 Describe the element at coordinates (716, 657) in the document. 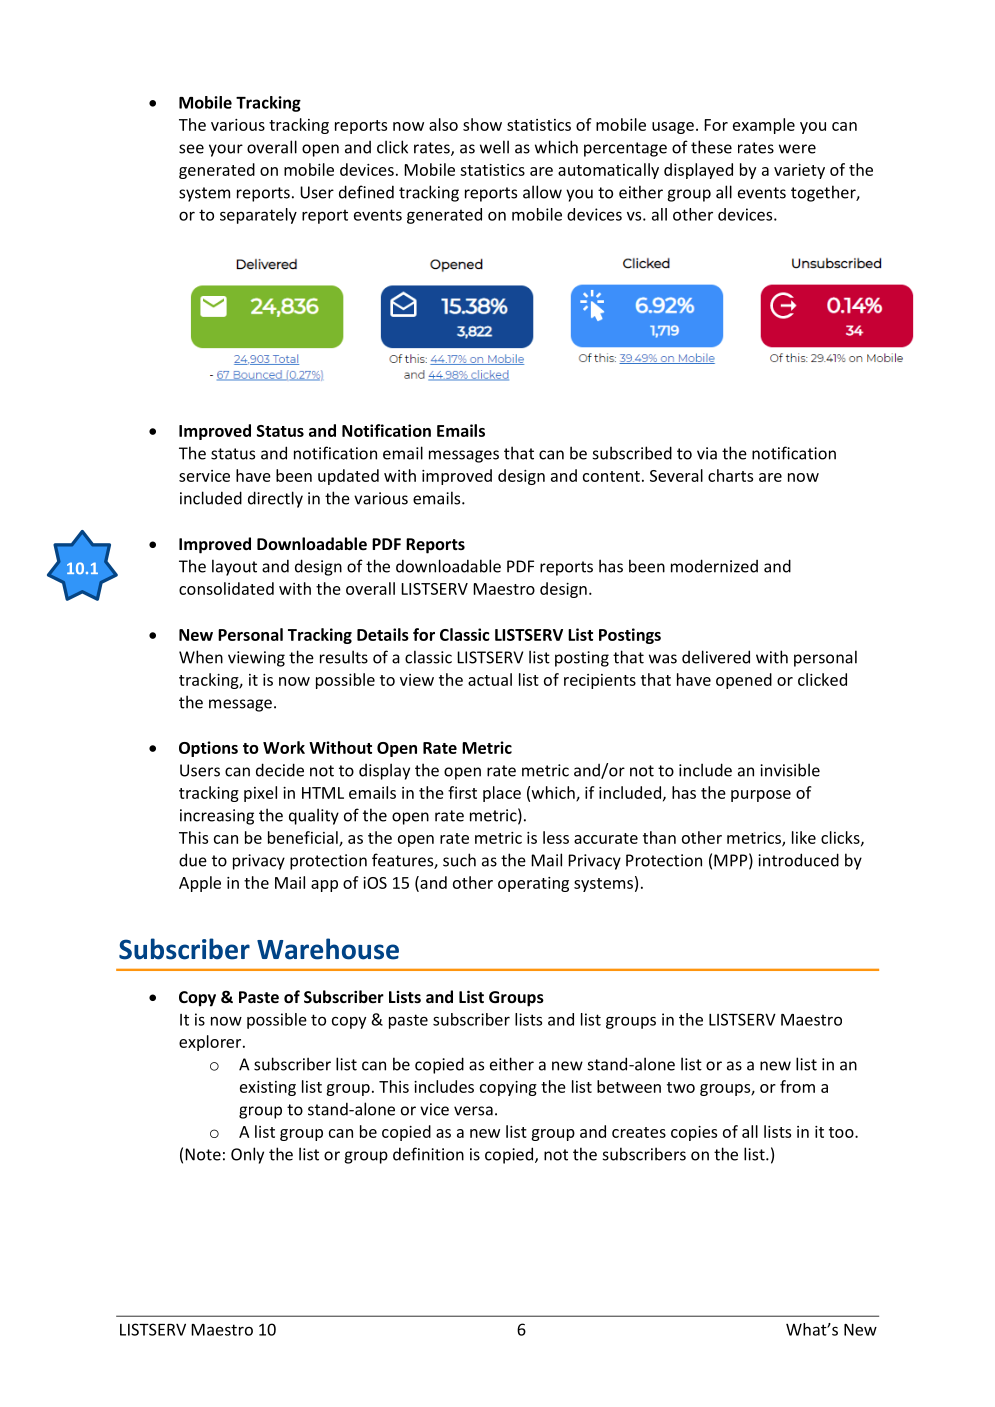

I see `delivered` at that location.
